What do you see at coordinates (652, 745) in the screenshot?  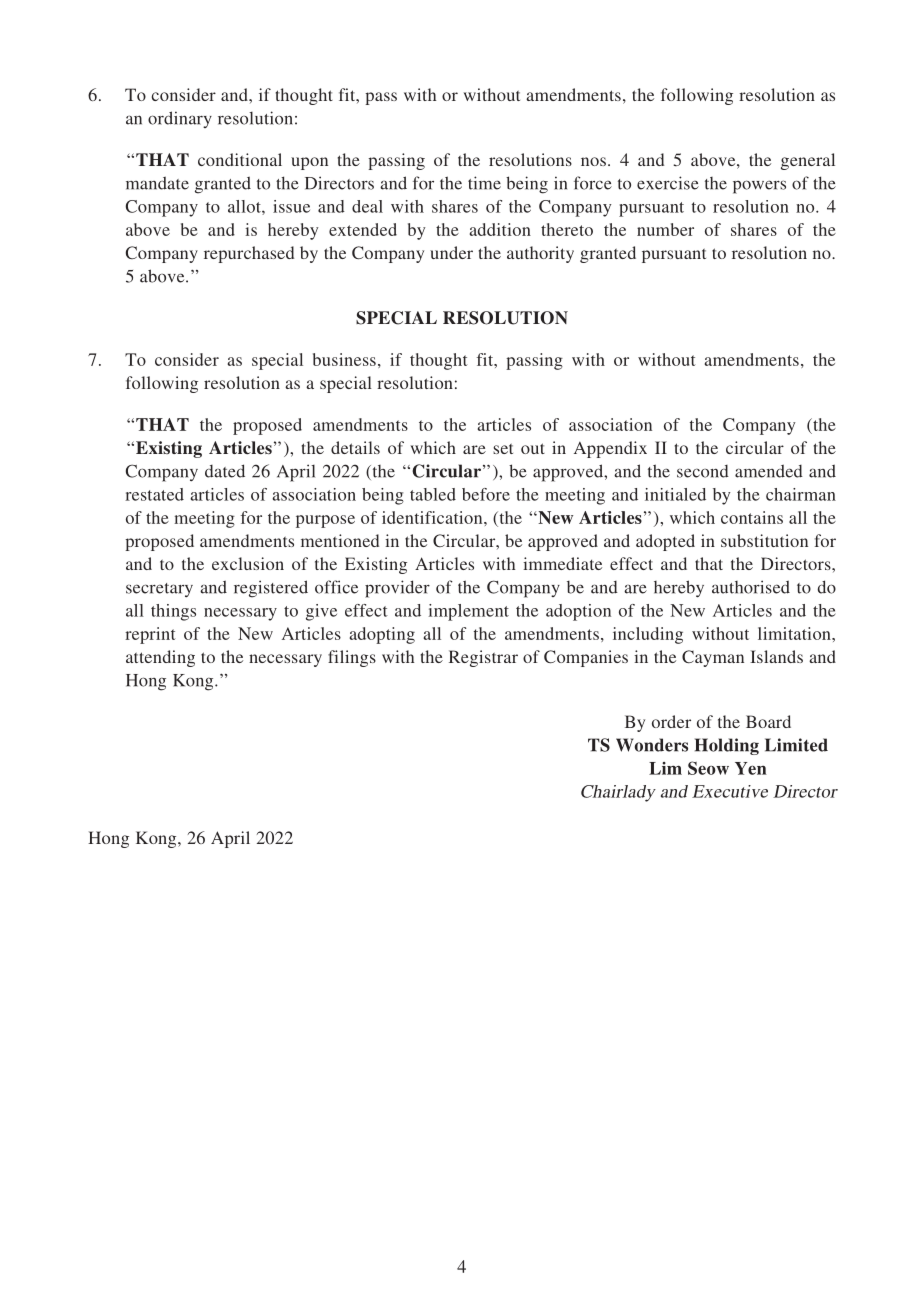 I see `Wonders` at bounding box center [652, 745].
